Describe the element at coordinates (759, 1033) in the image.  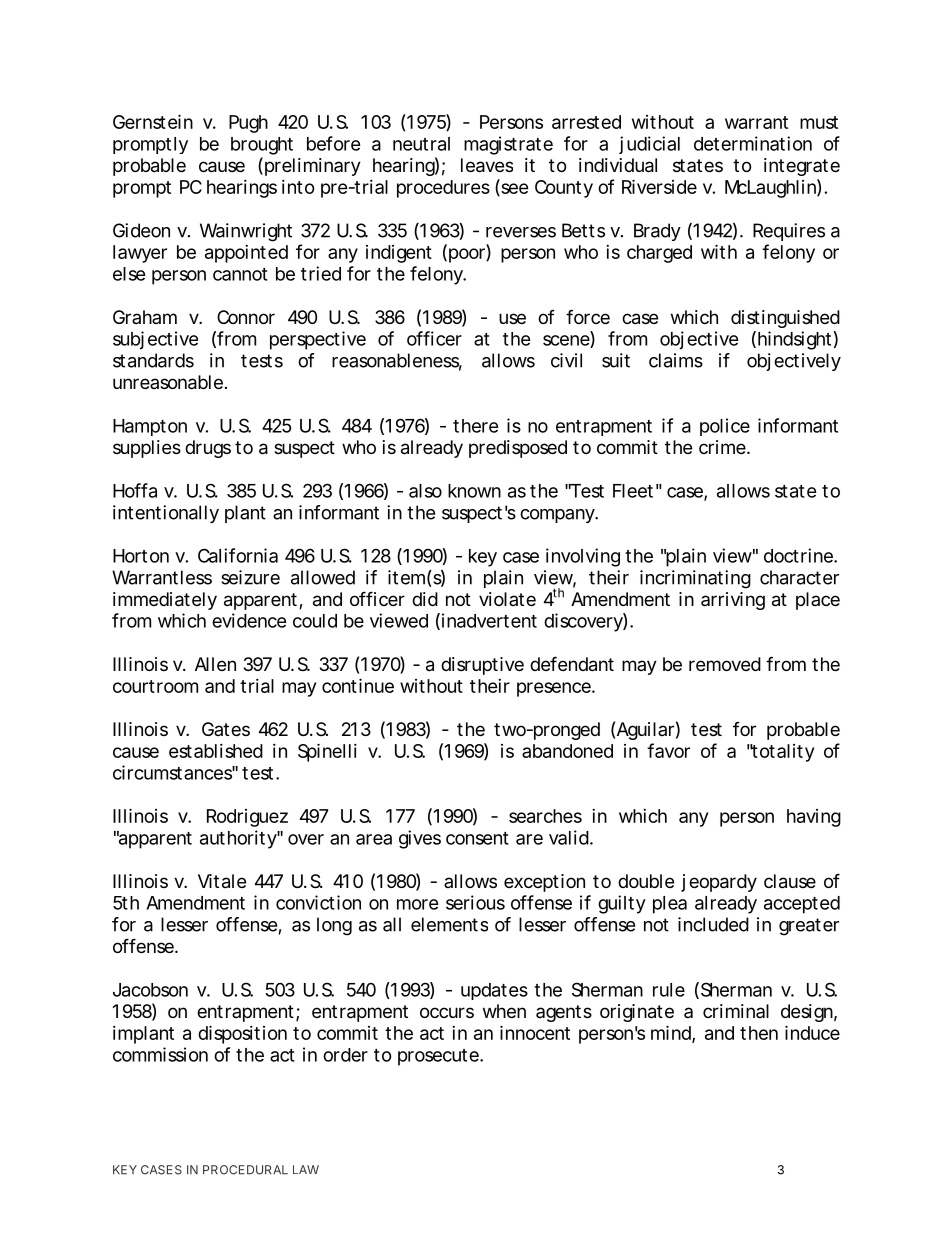
I see `then` at that location.
